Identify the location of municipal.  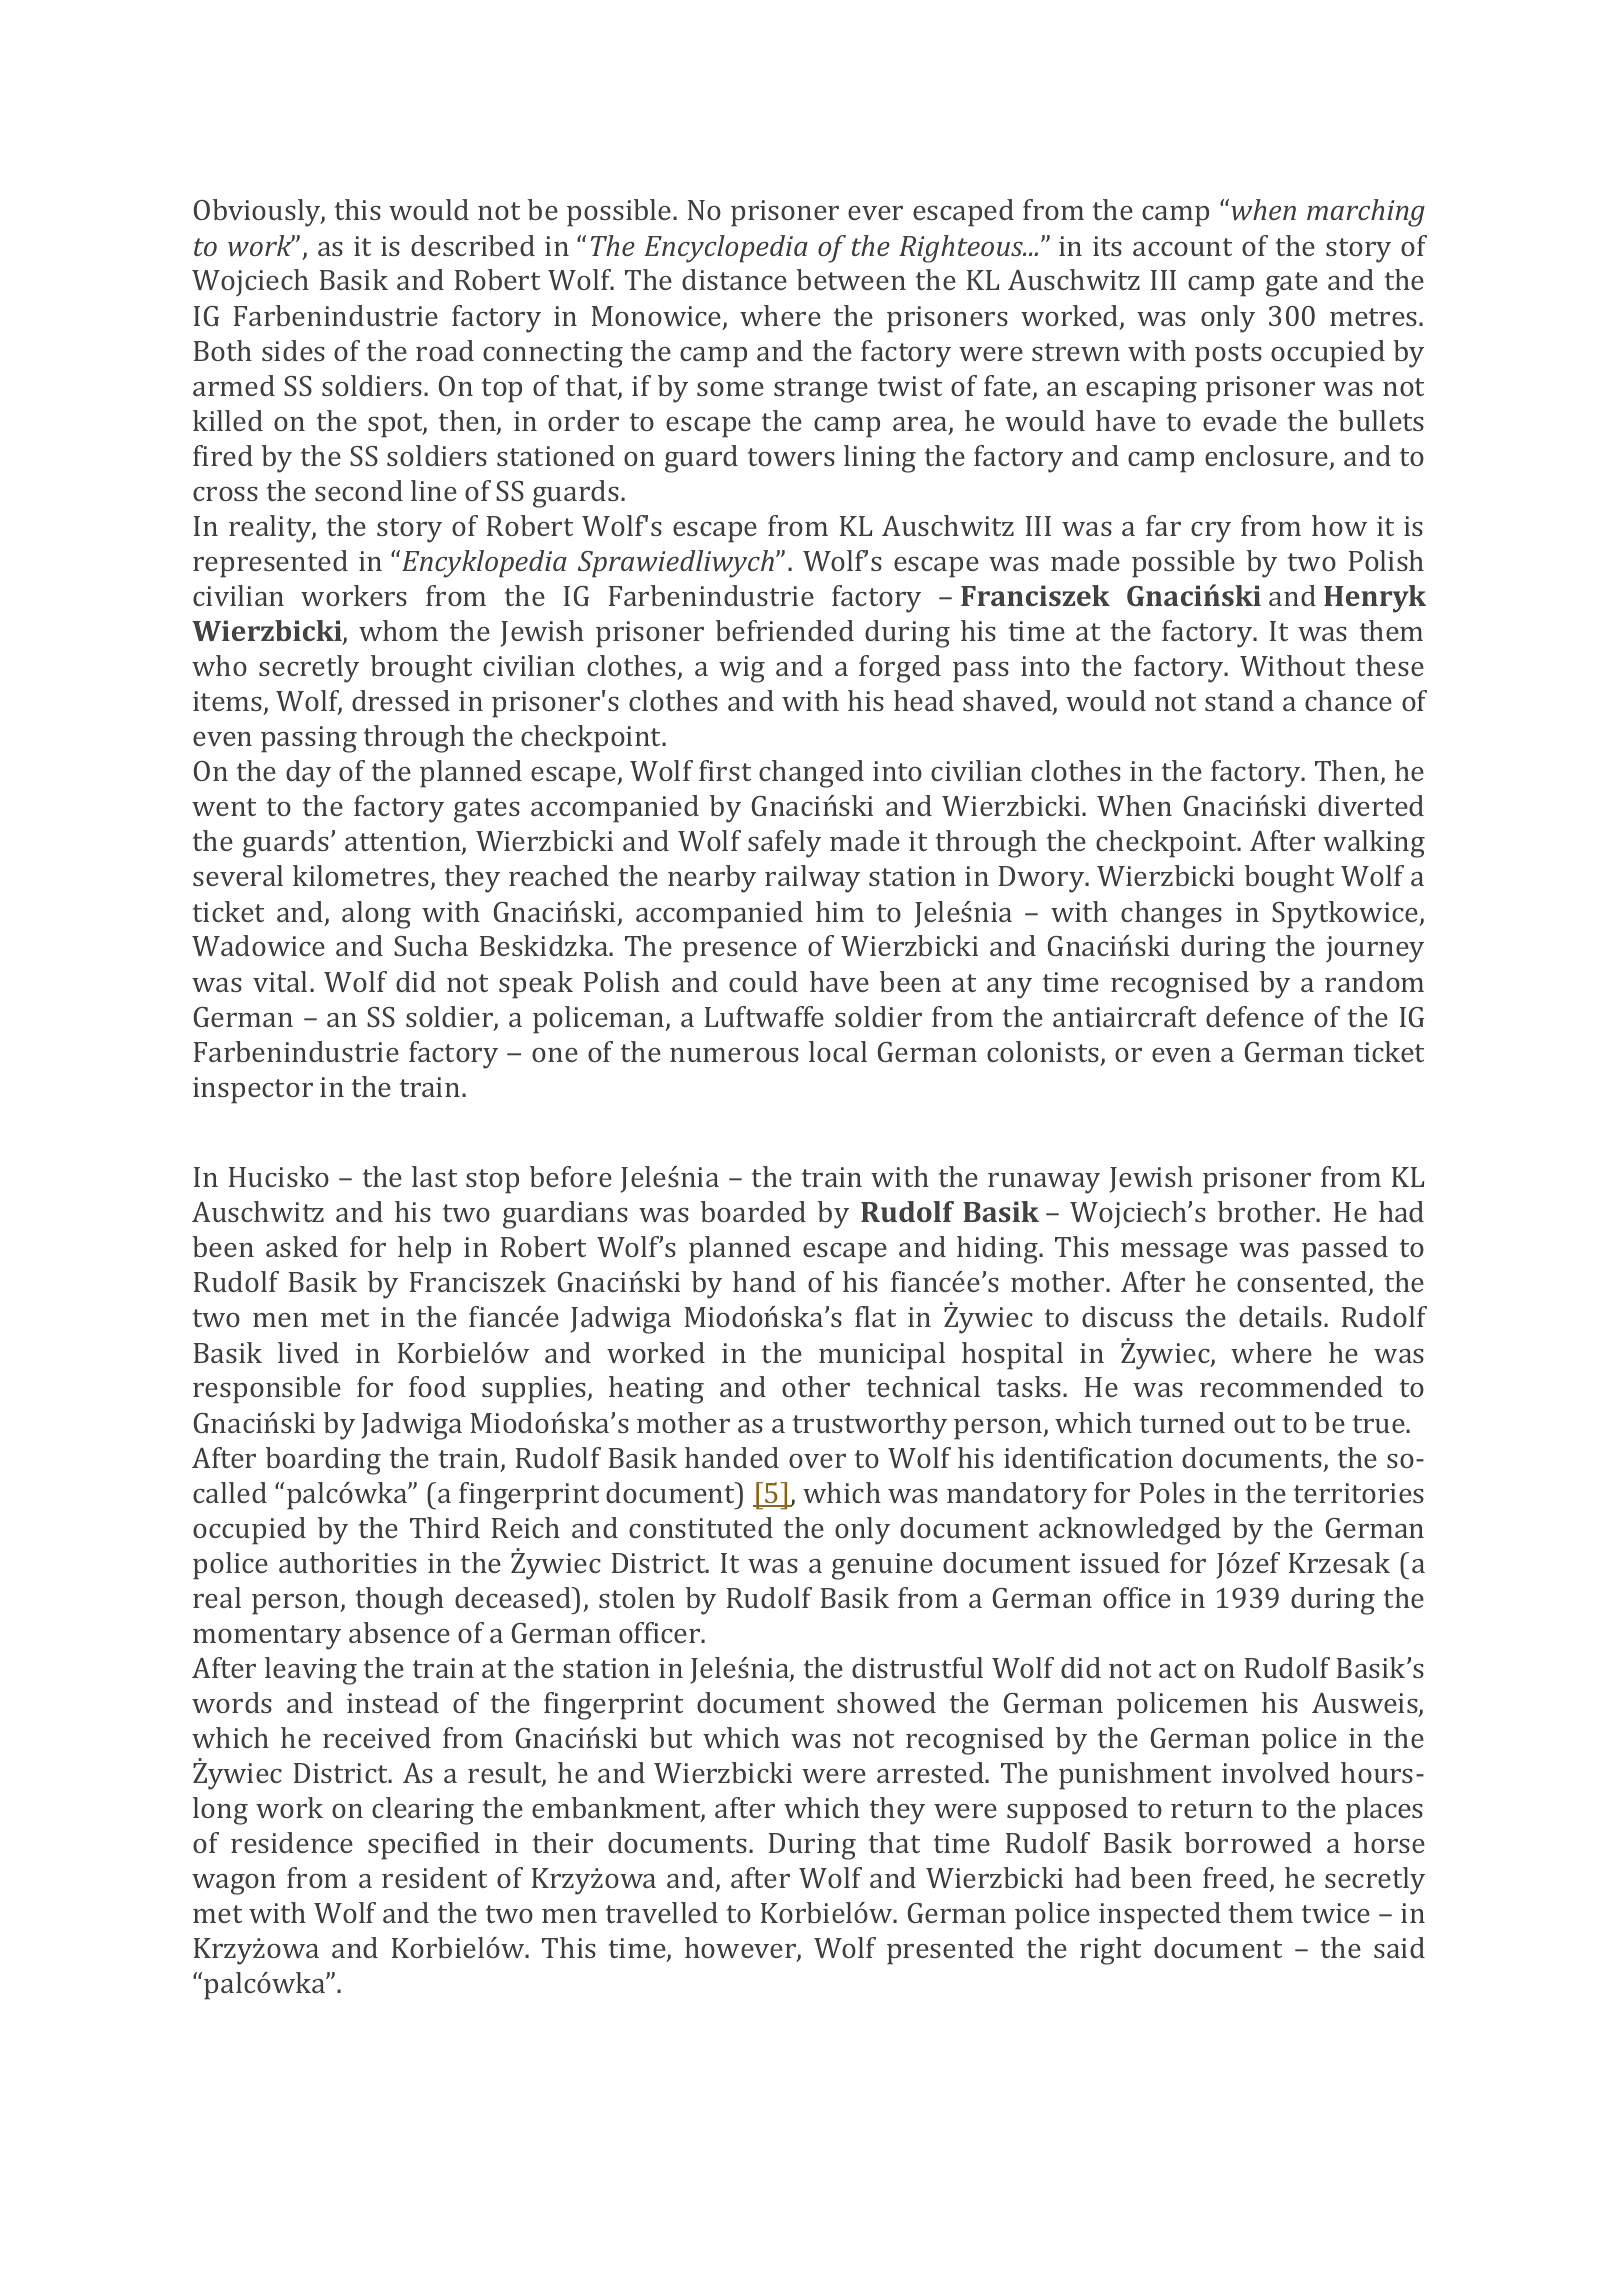
(882, 1356).
